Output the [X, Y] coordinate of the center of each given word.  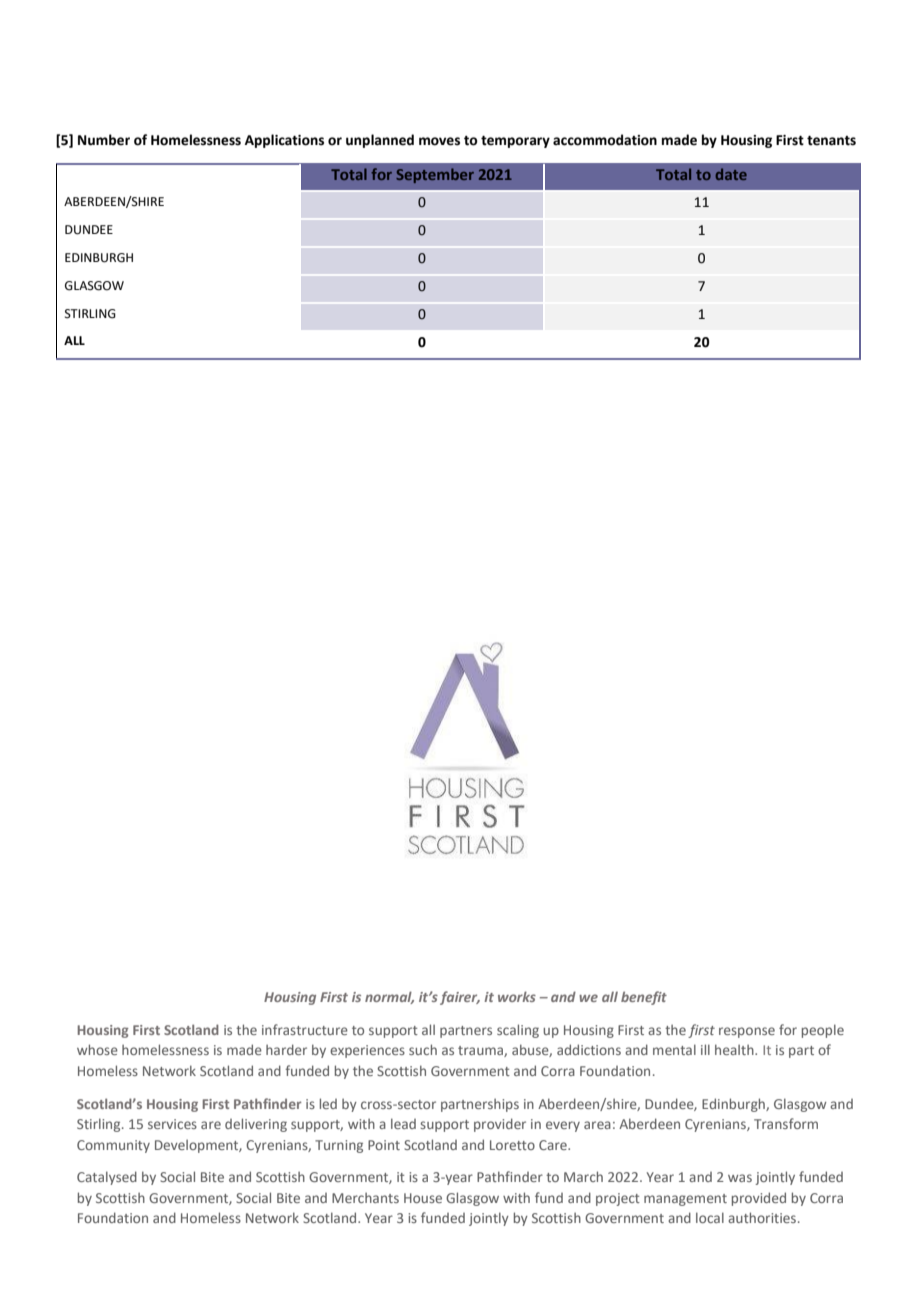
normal [389, 997]
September [435, 175]
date [731, 174]
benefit [644, 998]
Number [104, 140]
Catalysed [107, 1178]
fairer [460, 998]
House [423, 1198]
